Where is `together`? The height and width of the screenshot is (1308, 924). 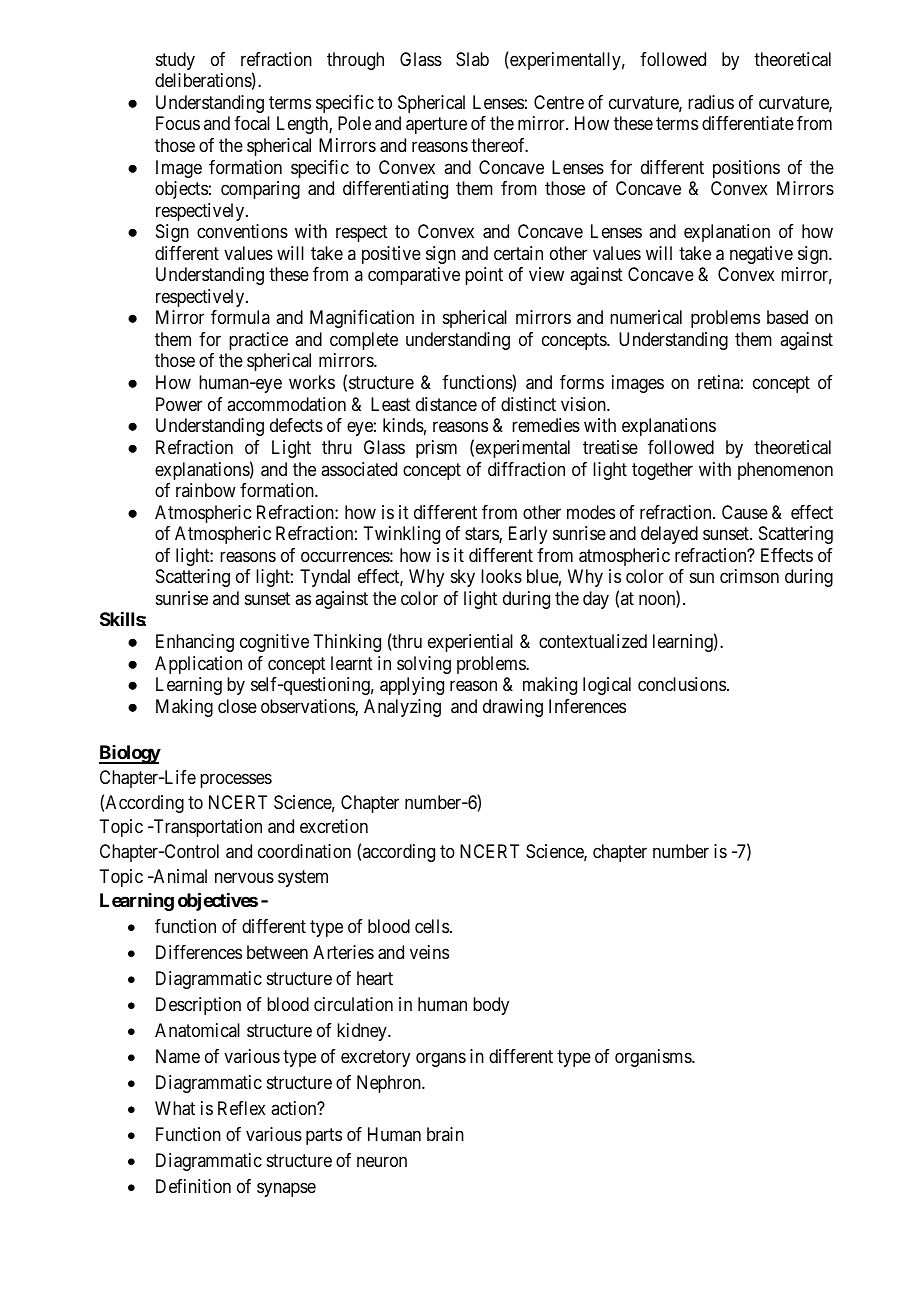
together is located at coordinates (662, 471).
